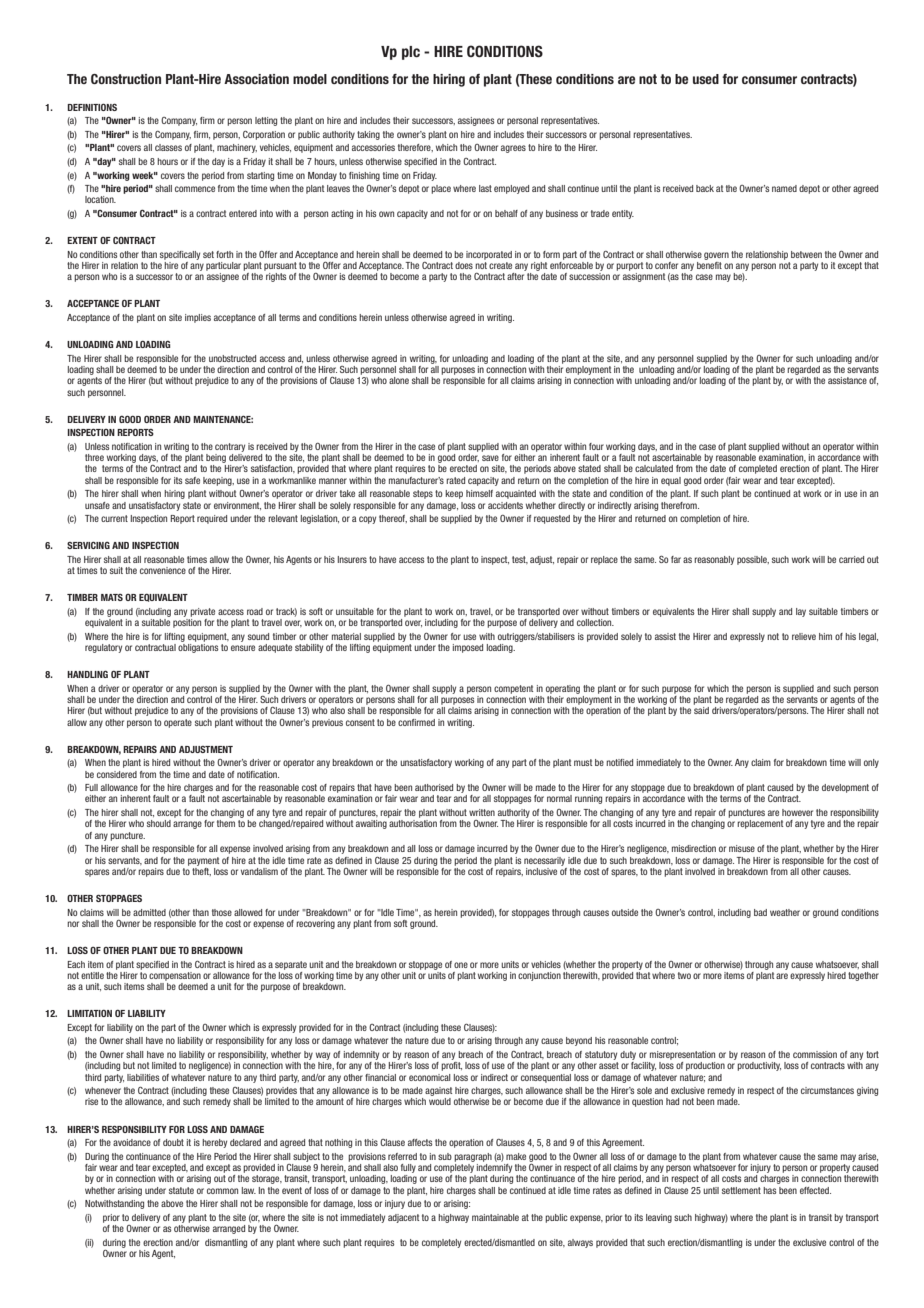  Describe the element at coordinates (784, 188) in the image. I see `named` at that location.
